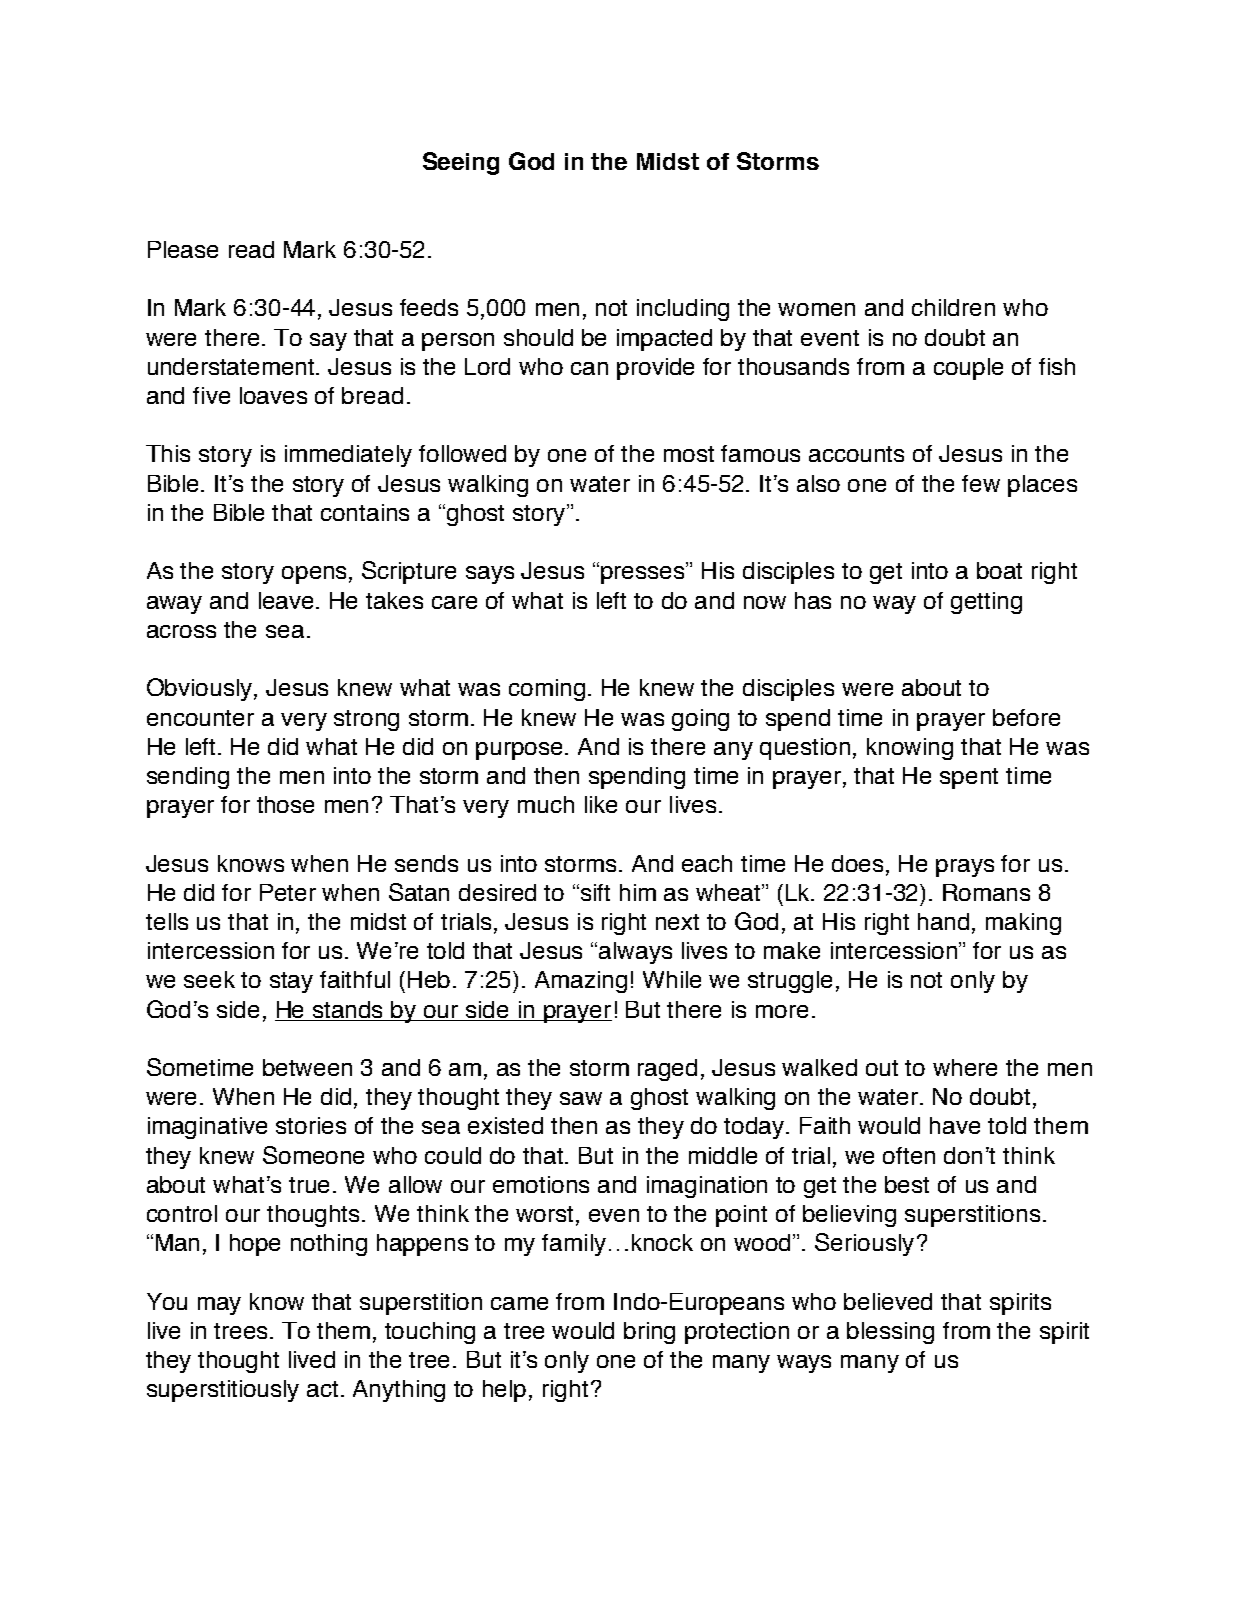 The image size is (1241, 1606). Describe the element at coordinates (943, 921) in the image. I see `hand` at that location.
